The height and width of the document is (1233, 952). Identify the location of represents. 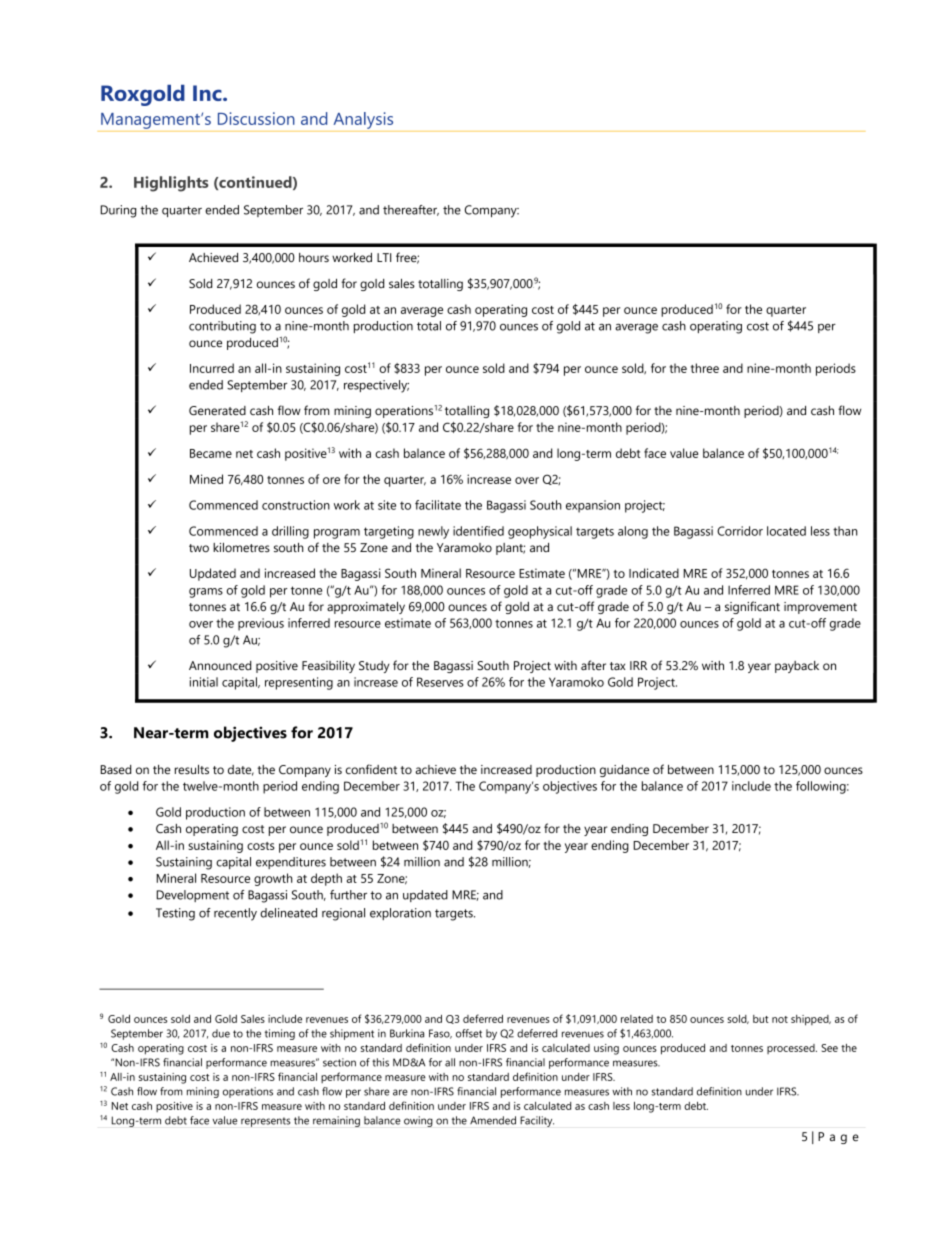
(265, 1122).
